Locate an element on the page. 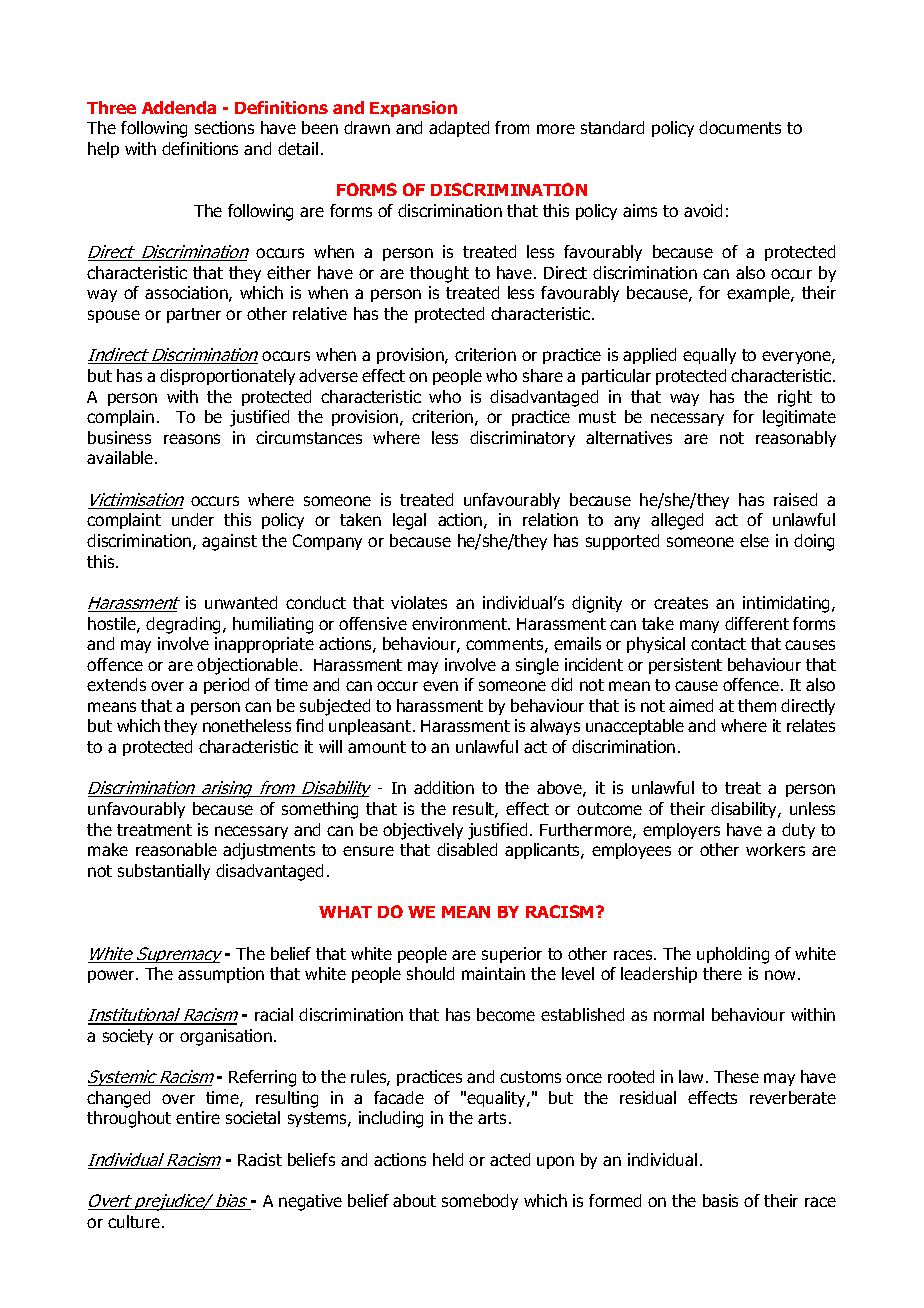  basis is located at coordinates (720, 1200).
